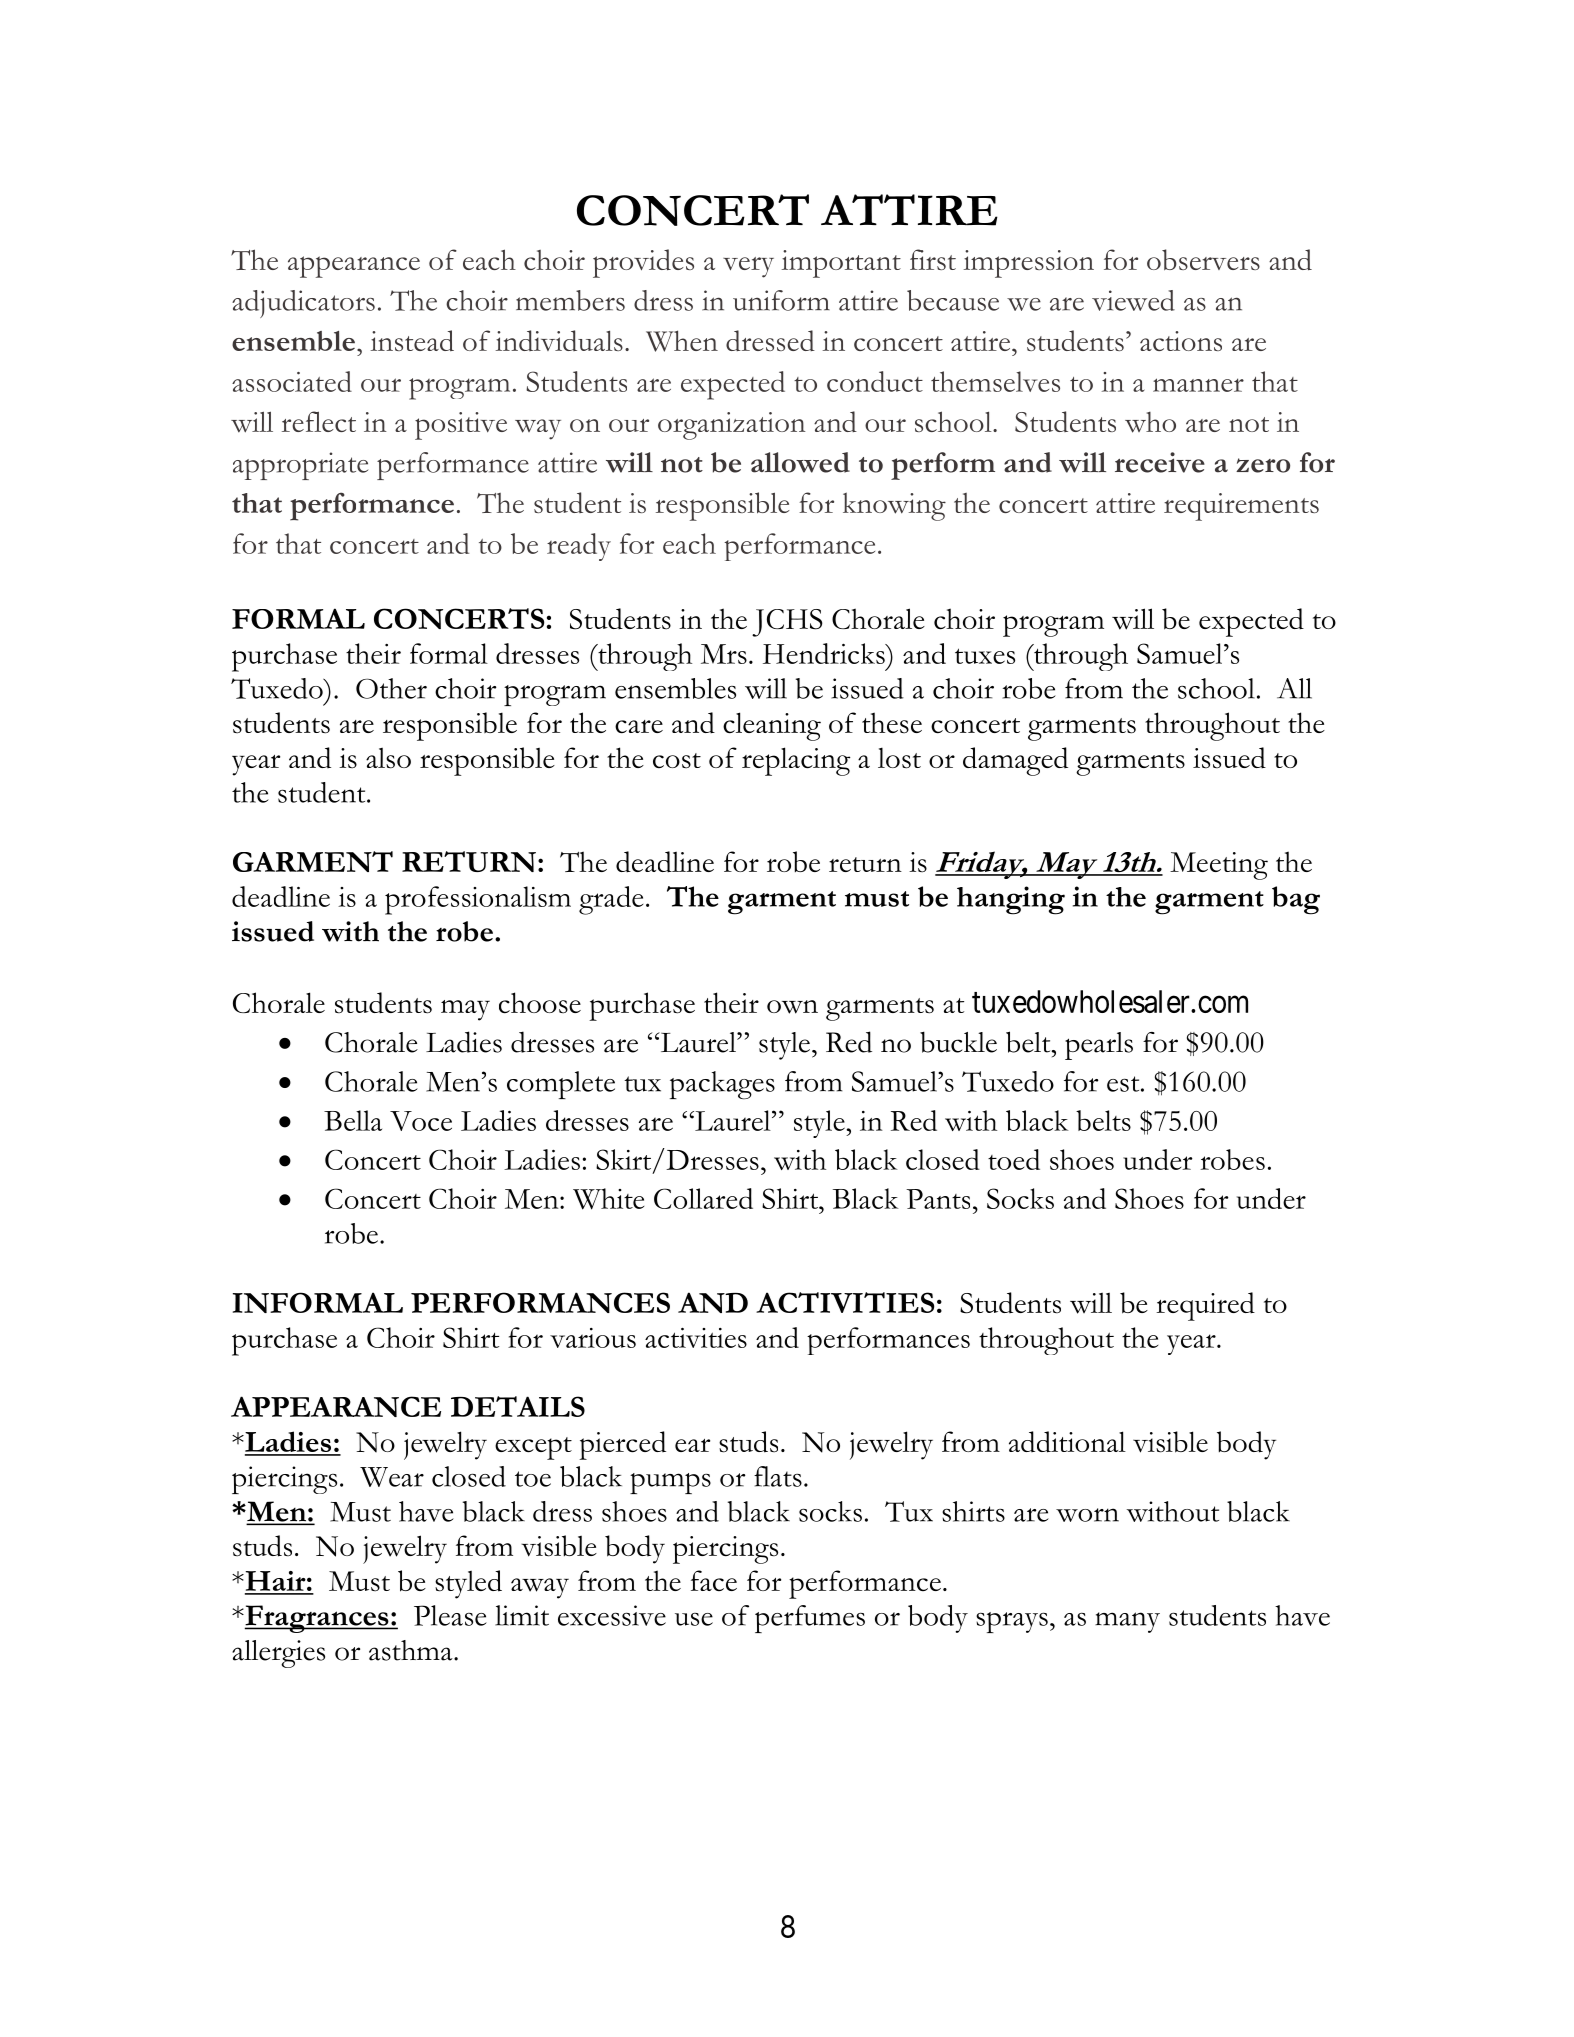  What do you see at coordinates (1014, 1159) in the screenshot?
I see `toed` at bounding box center [1014, 1159].
